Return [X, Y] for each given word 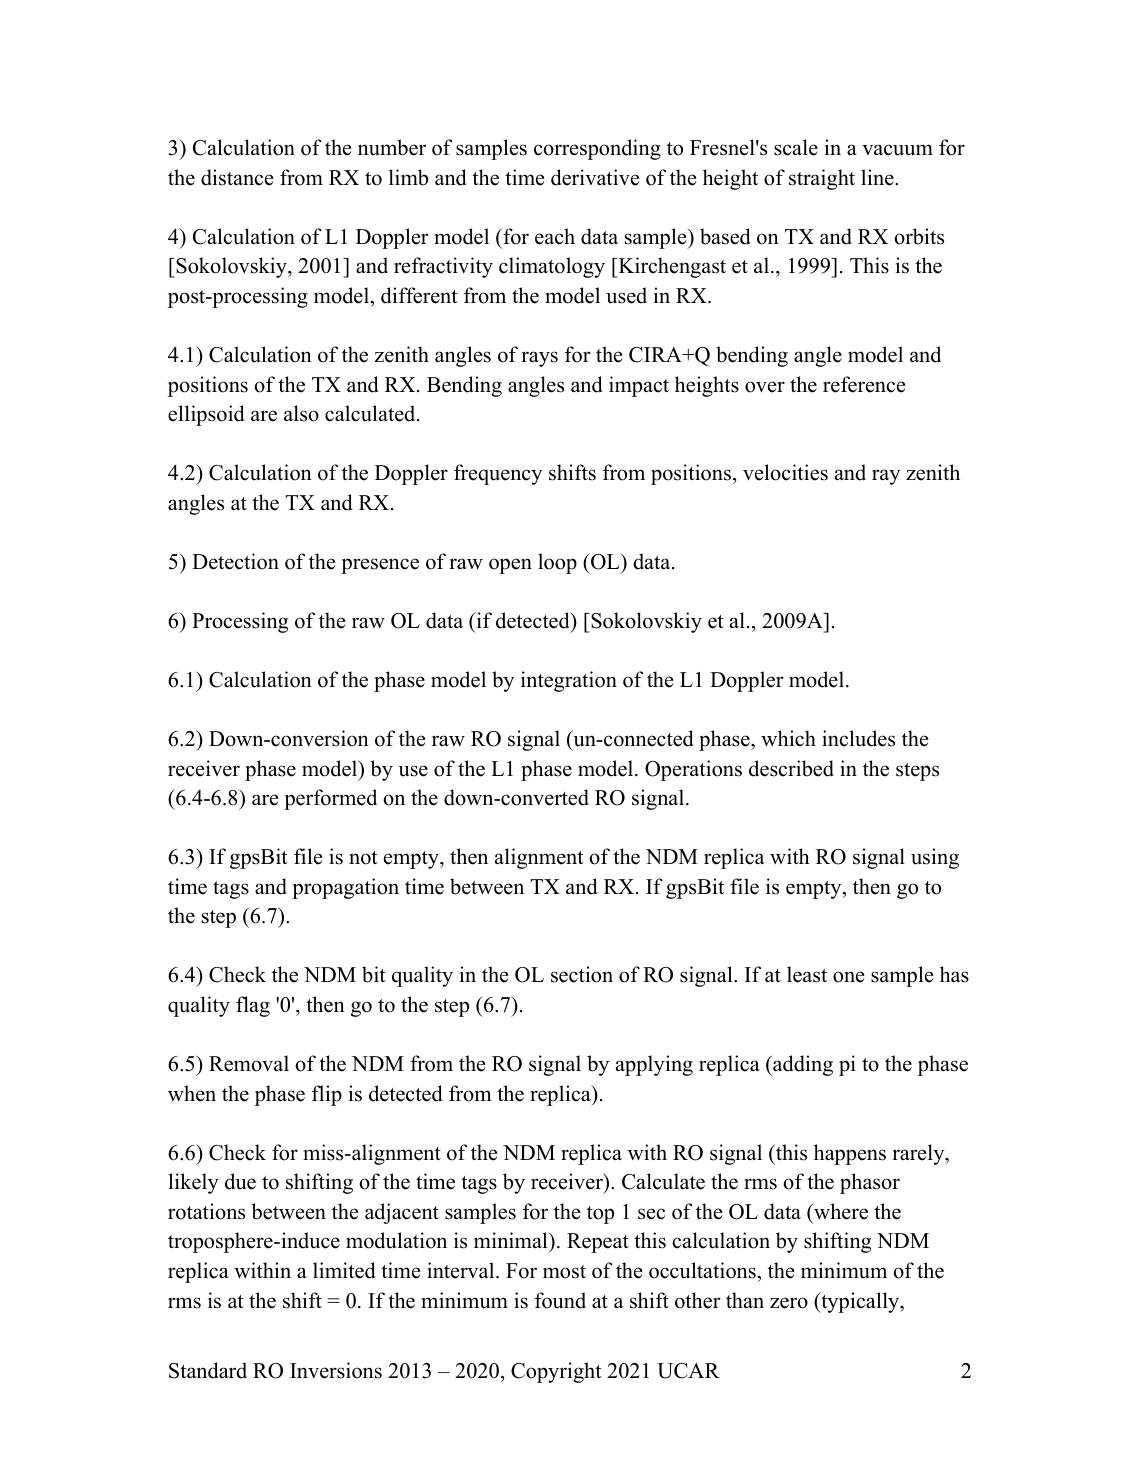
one [849, 977]
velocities [785, 472]
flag [253, 1006]
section [582, 974]
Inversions [336, 1370]
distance [237, 177]
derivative [595, 177]
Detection [235, 561]
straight [822, 179]
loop [557, 563]
